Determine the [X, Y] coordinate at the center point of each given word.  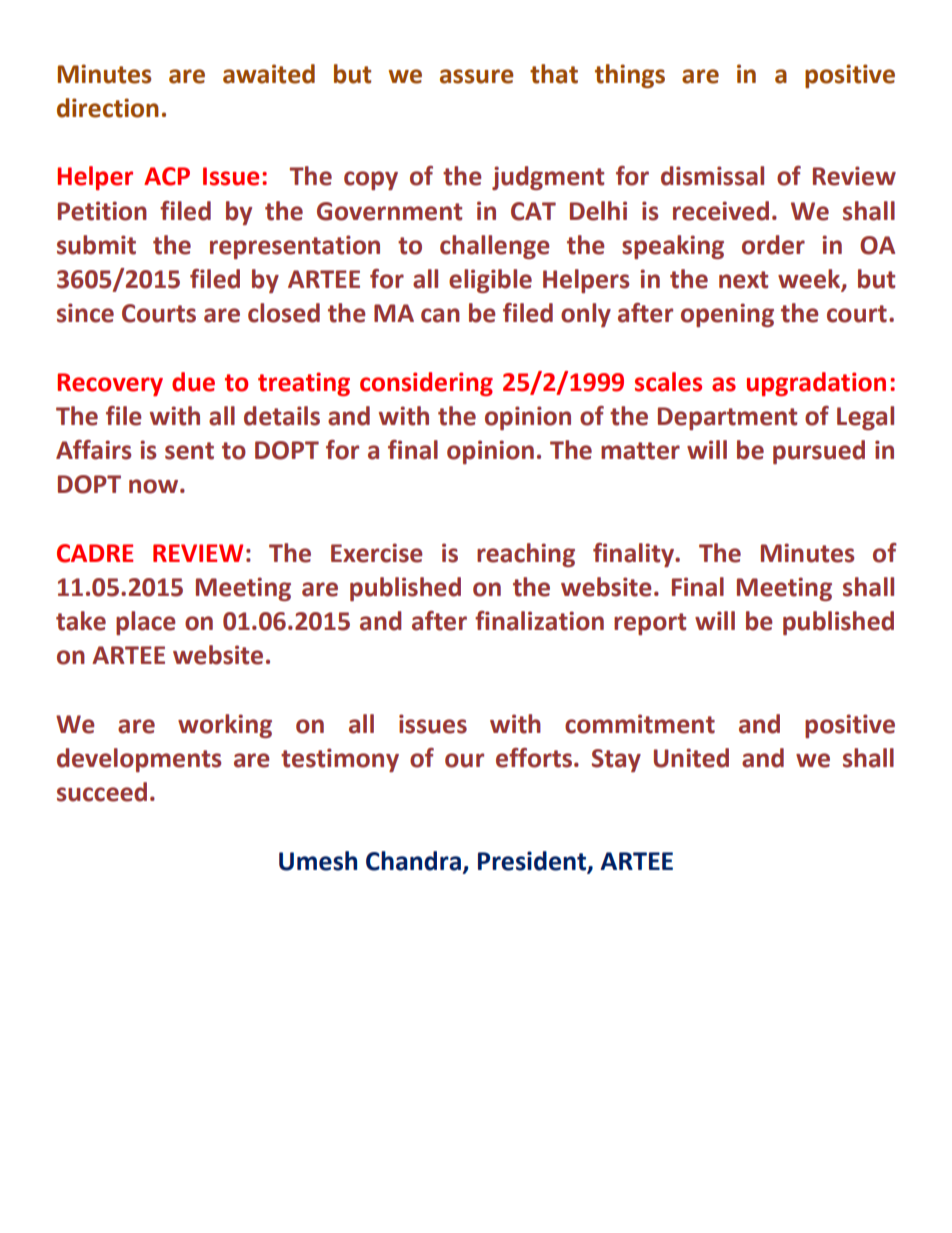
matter [640, 451]
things [630, 76]
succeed [102, 792]
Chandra [415, 861]
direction [108, 108]
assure [476, 76]
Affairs [93, 450]
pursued [819, 452]
